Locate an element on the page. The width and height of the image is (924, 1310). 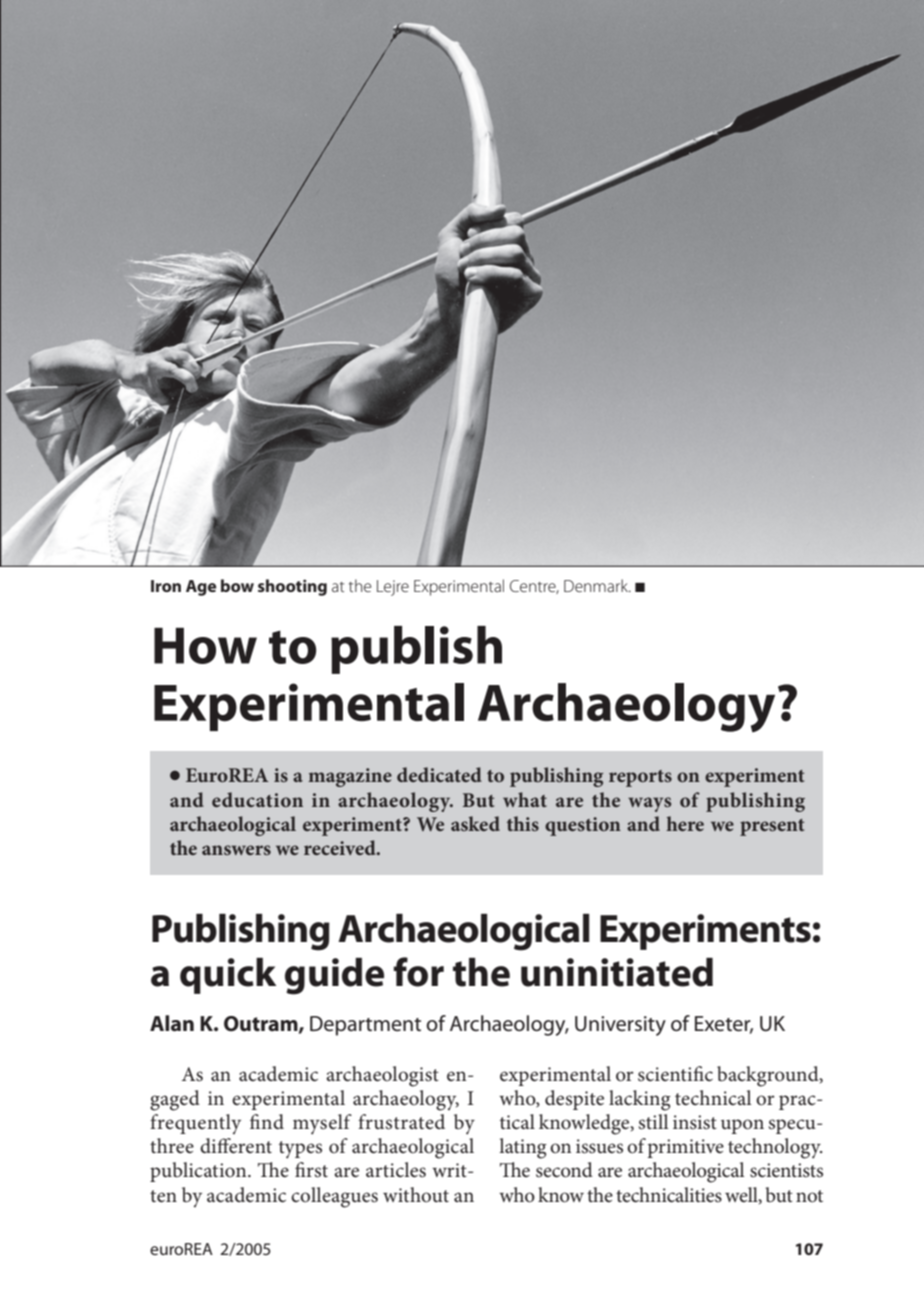
asked is located at coordinates (475, 823).
